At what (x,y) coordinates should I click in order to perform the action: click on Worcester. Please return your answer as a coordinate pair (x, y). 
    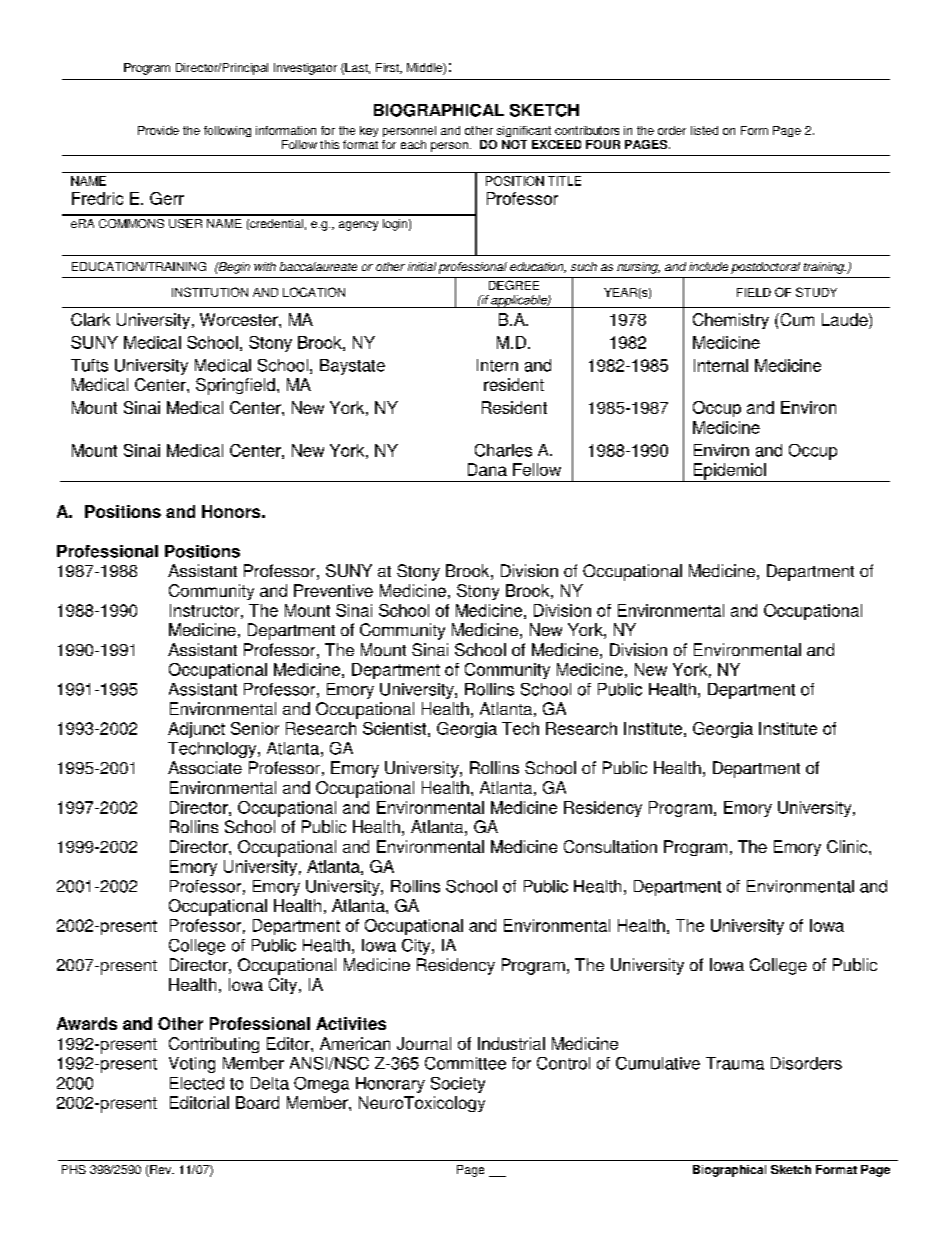
    Looking at the image, I should click on (240, 319).
